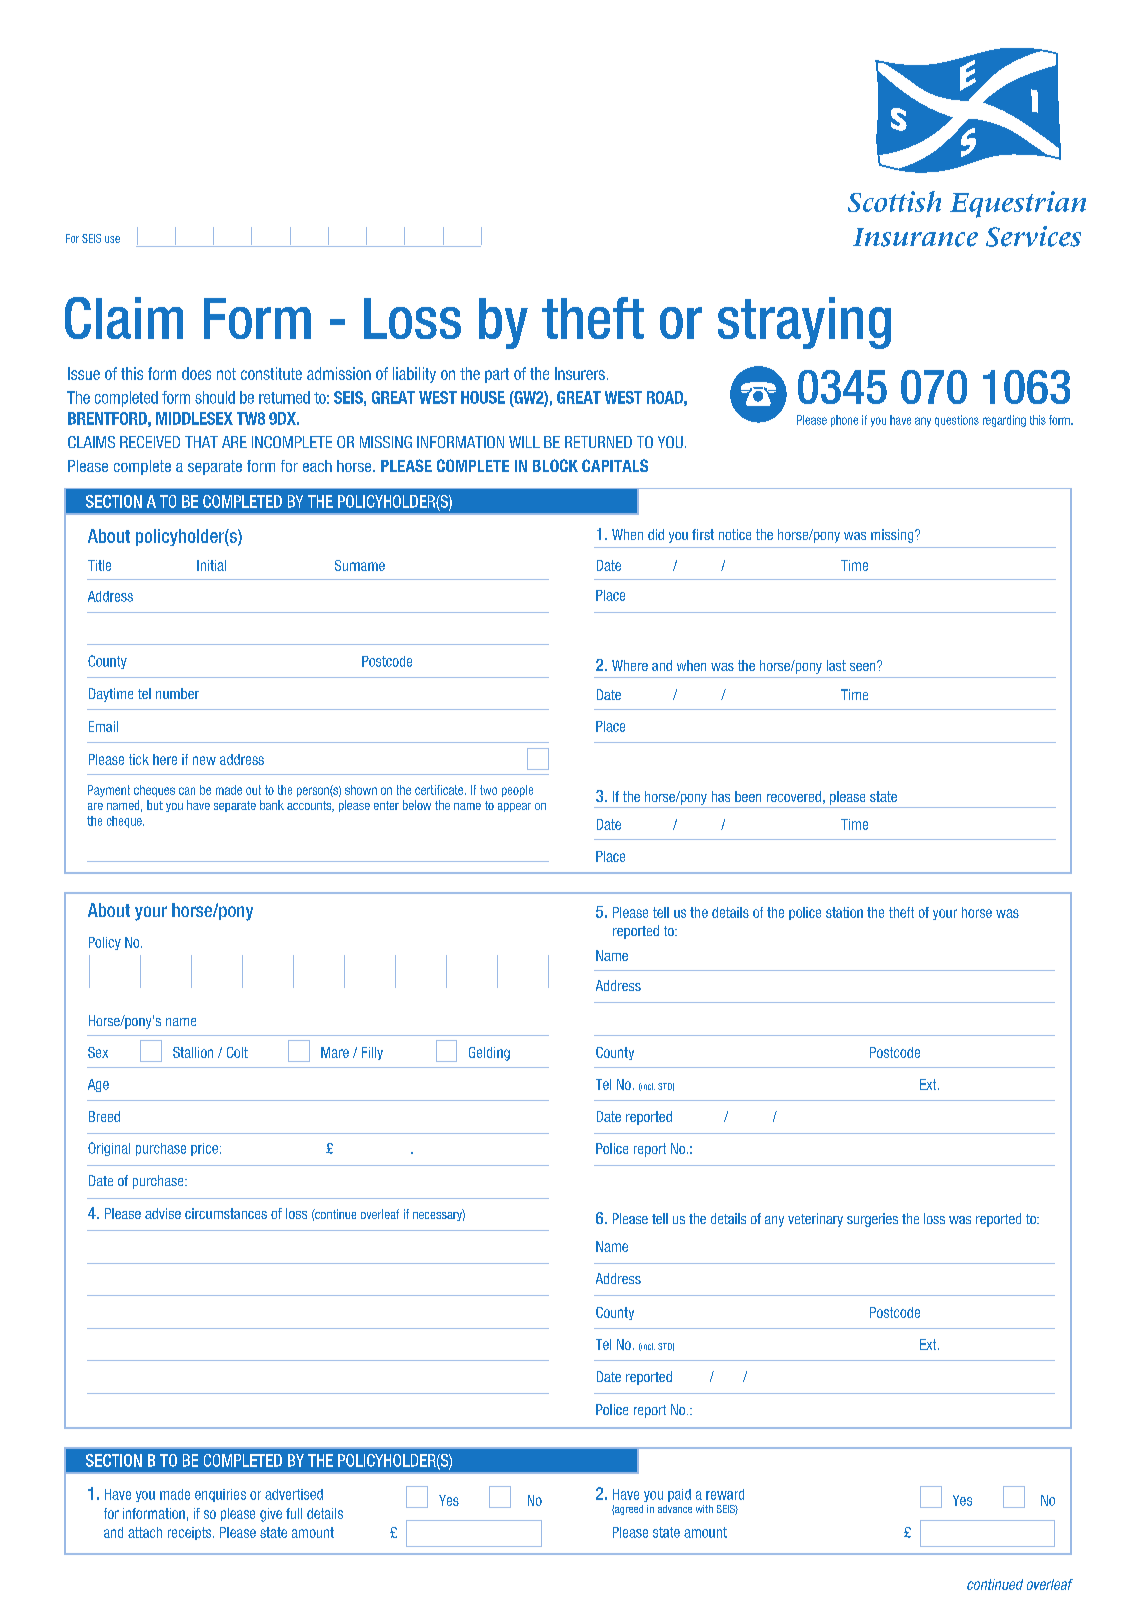 This screenshot has height=1610, width=1138. Describe the element at coordinates (915, 237) in the screenshot. I see `Insurance` at that location.
